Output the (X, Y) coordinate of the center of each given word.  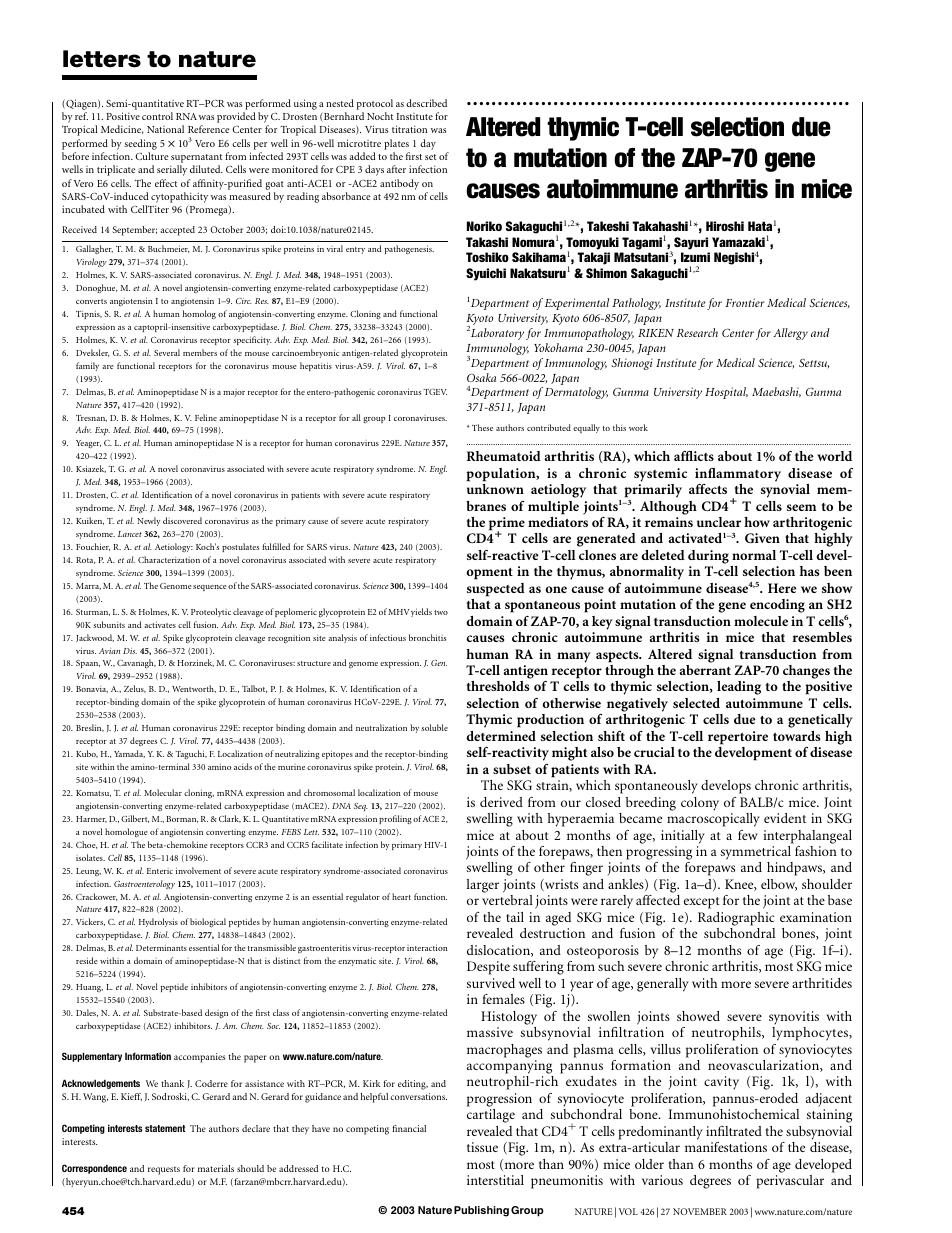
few (748, 835)
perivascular (790, 1182)
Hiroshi (725, 226)
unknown (495, 489)
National (165, 129)
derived (501, 802)
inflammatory (738, 475)
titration (409, 129)
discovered (182, 520)
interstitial (495, 1180)
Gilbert (135, 819)
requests (164, 1171)
